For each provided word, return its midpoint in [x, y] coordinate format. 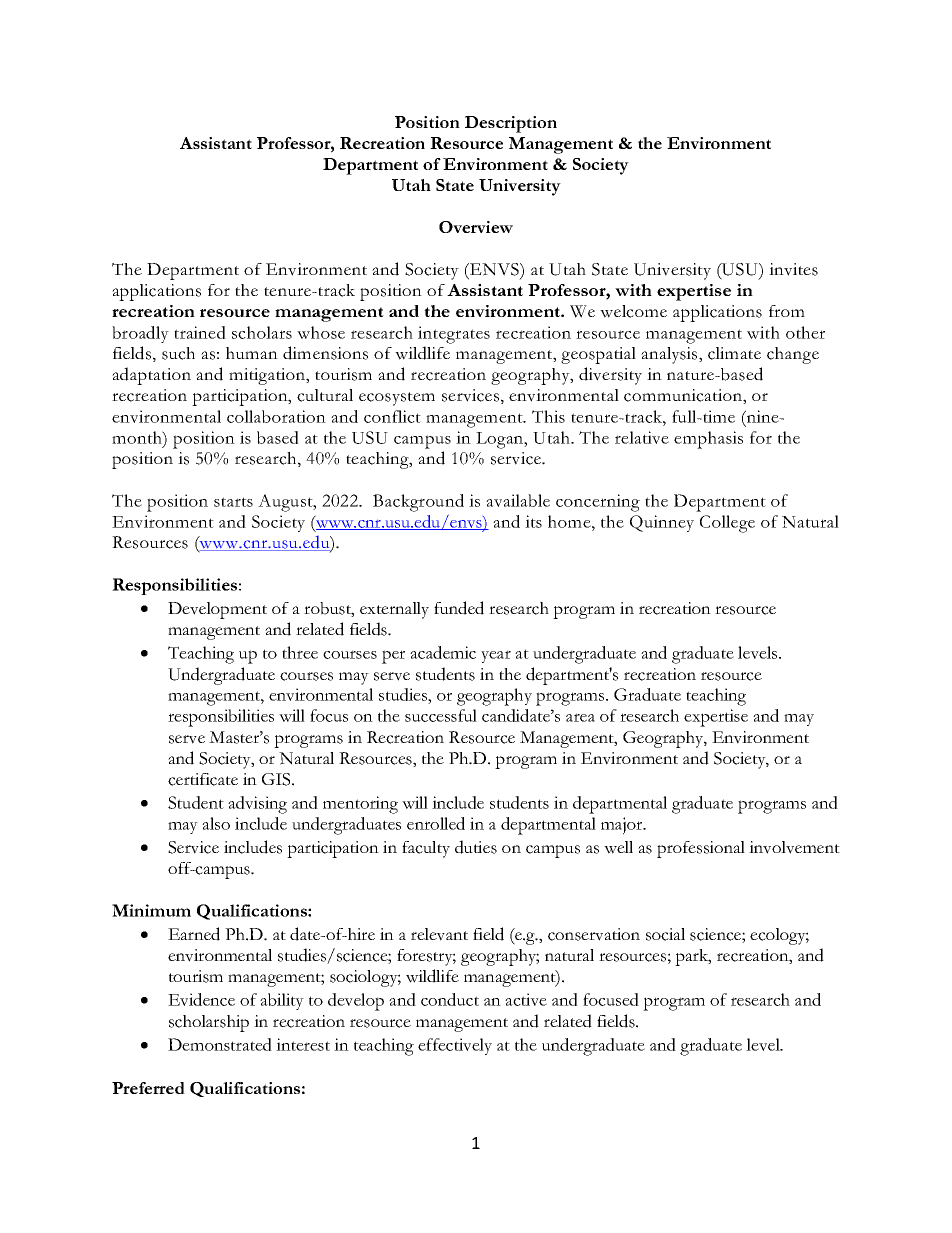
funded [459, 608]
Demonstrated [220, 1044]
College [727, 524]
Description [511, 124]
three [300, 652]
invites [793, 269]
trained [200, 332]
